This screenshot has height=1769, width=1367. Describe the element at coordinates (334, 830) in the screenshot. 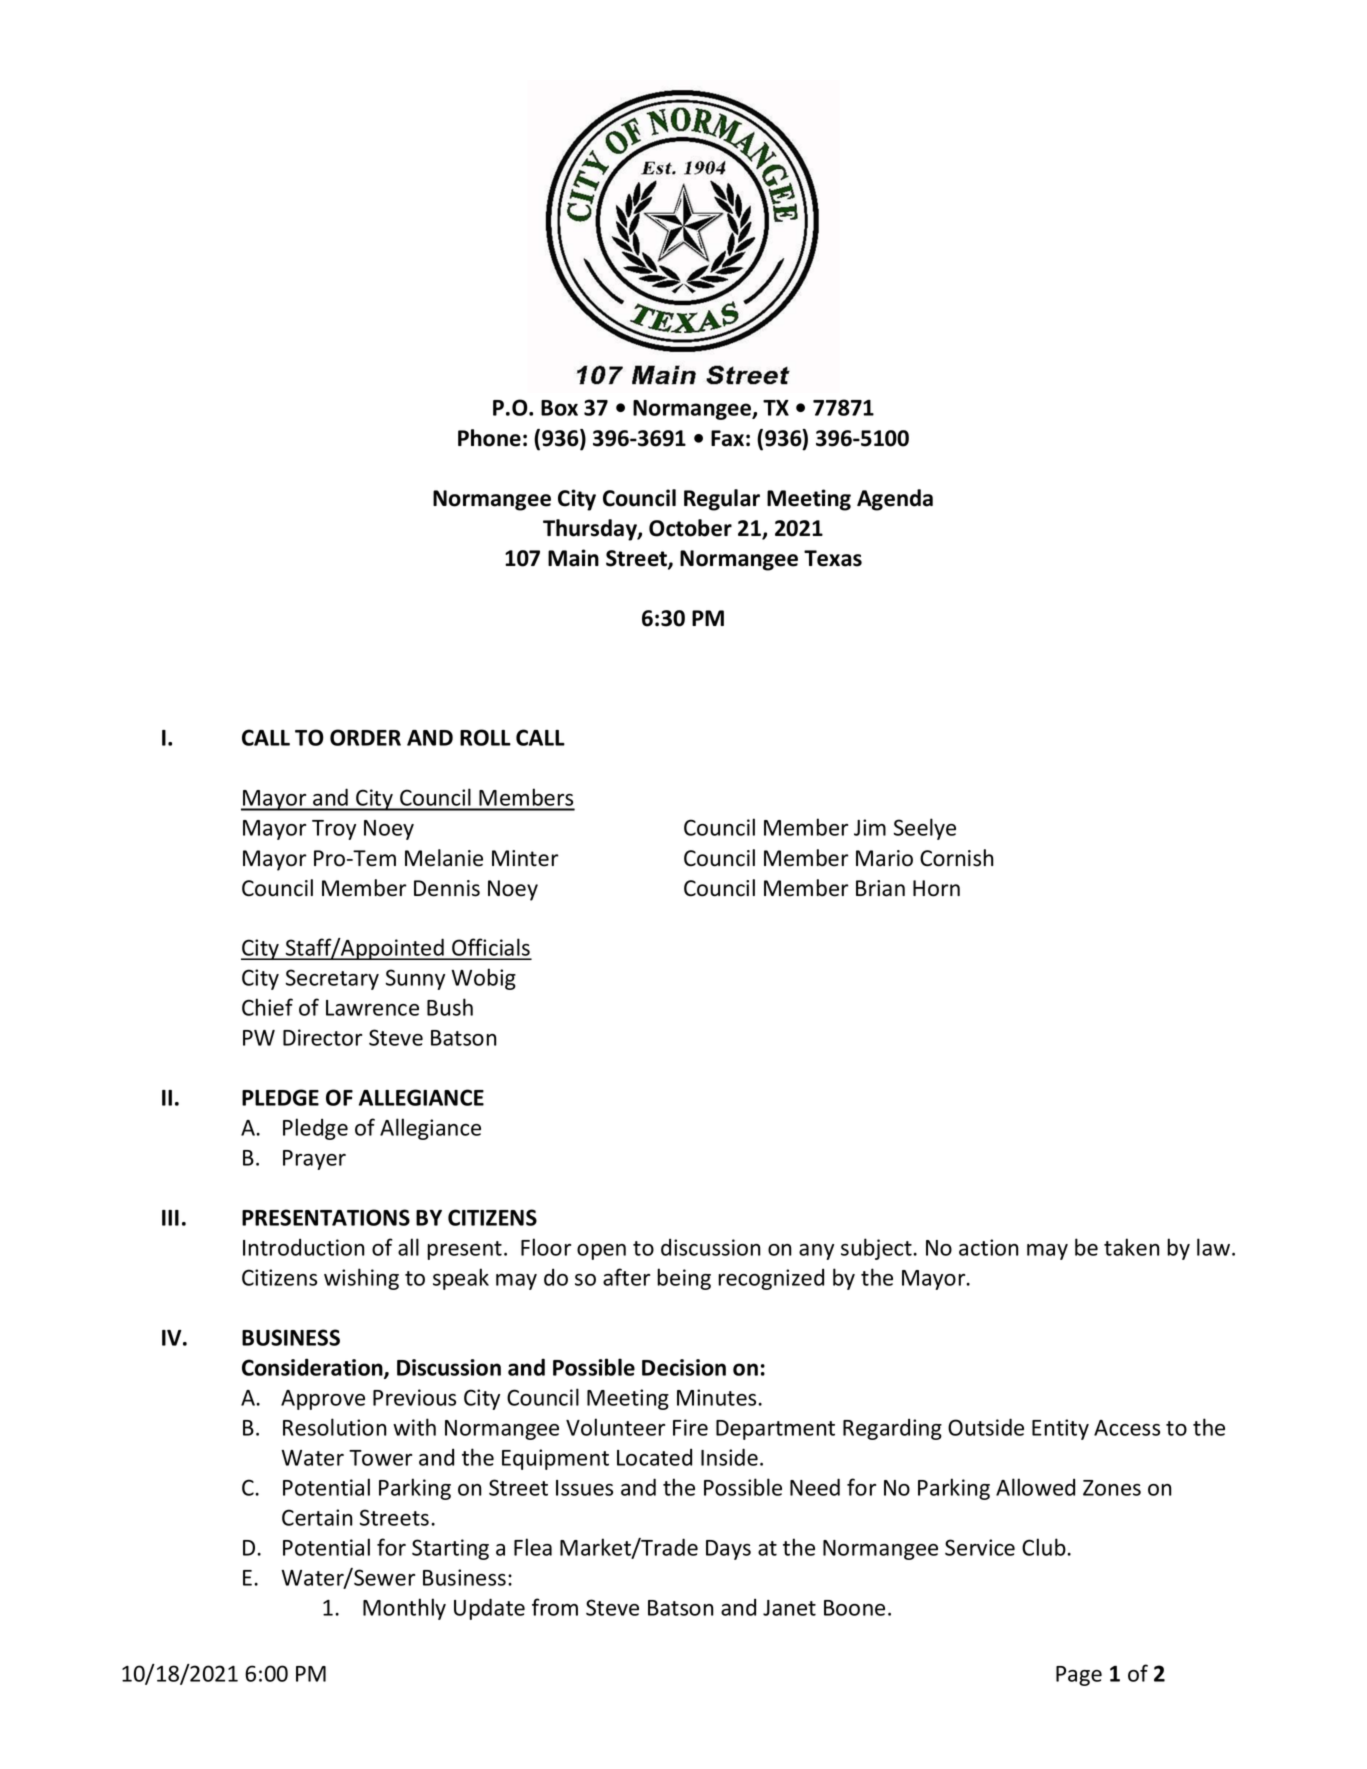

I see `Troy` at that location.
